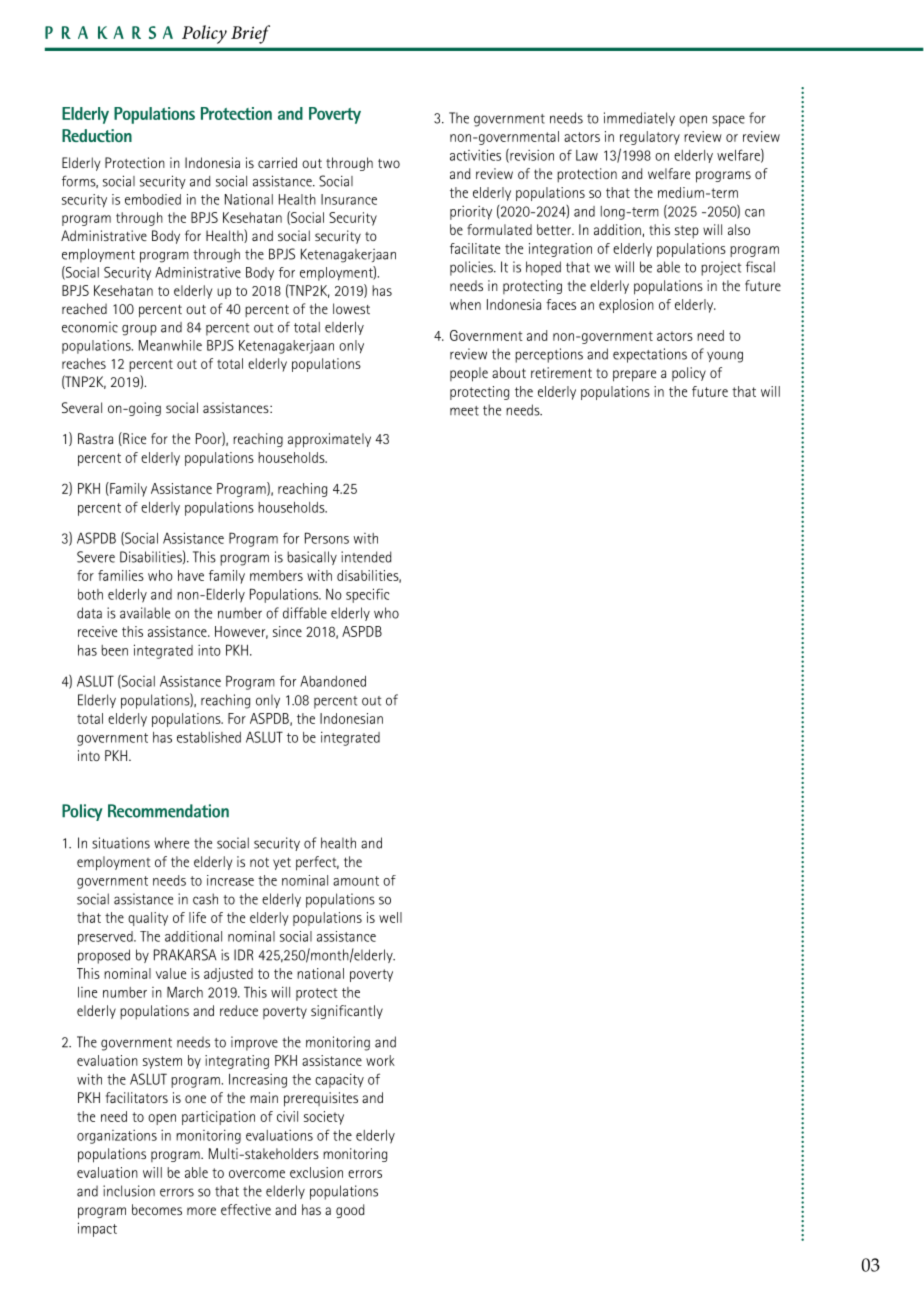 The width and height of the screenshot is (924, 1308). Describe the element at coordinates (475, 155) in the screenshot. I see `activities` at that location.
